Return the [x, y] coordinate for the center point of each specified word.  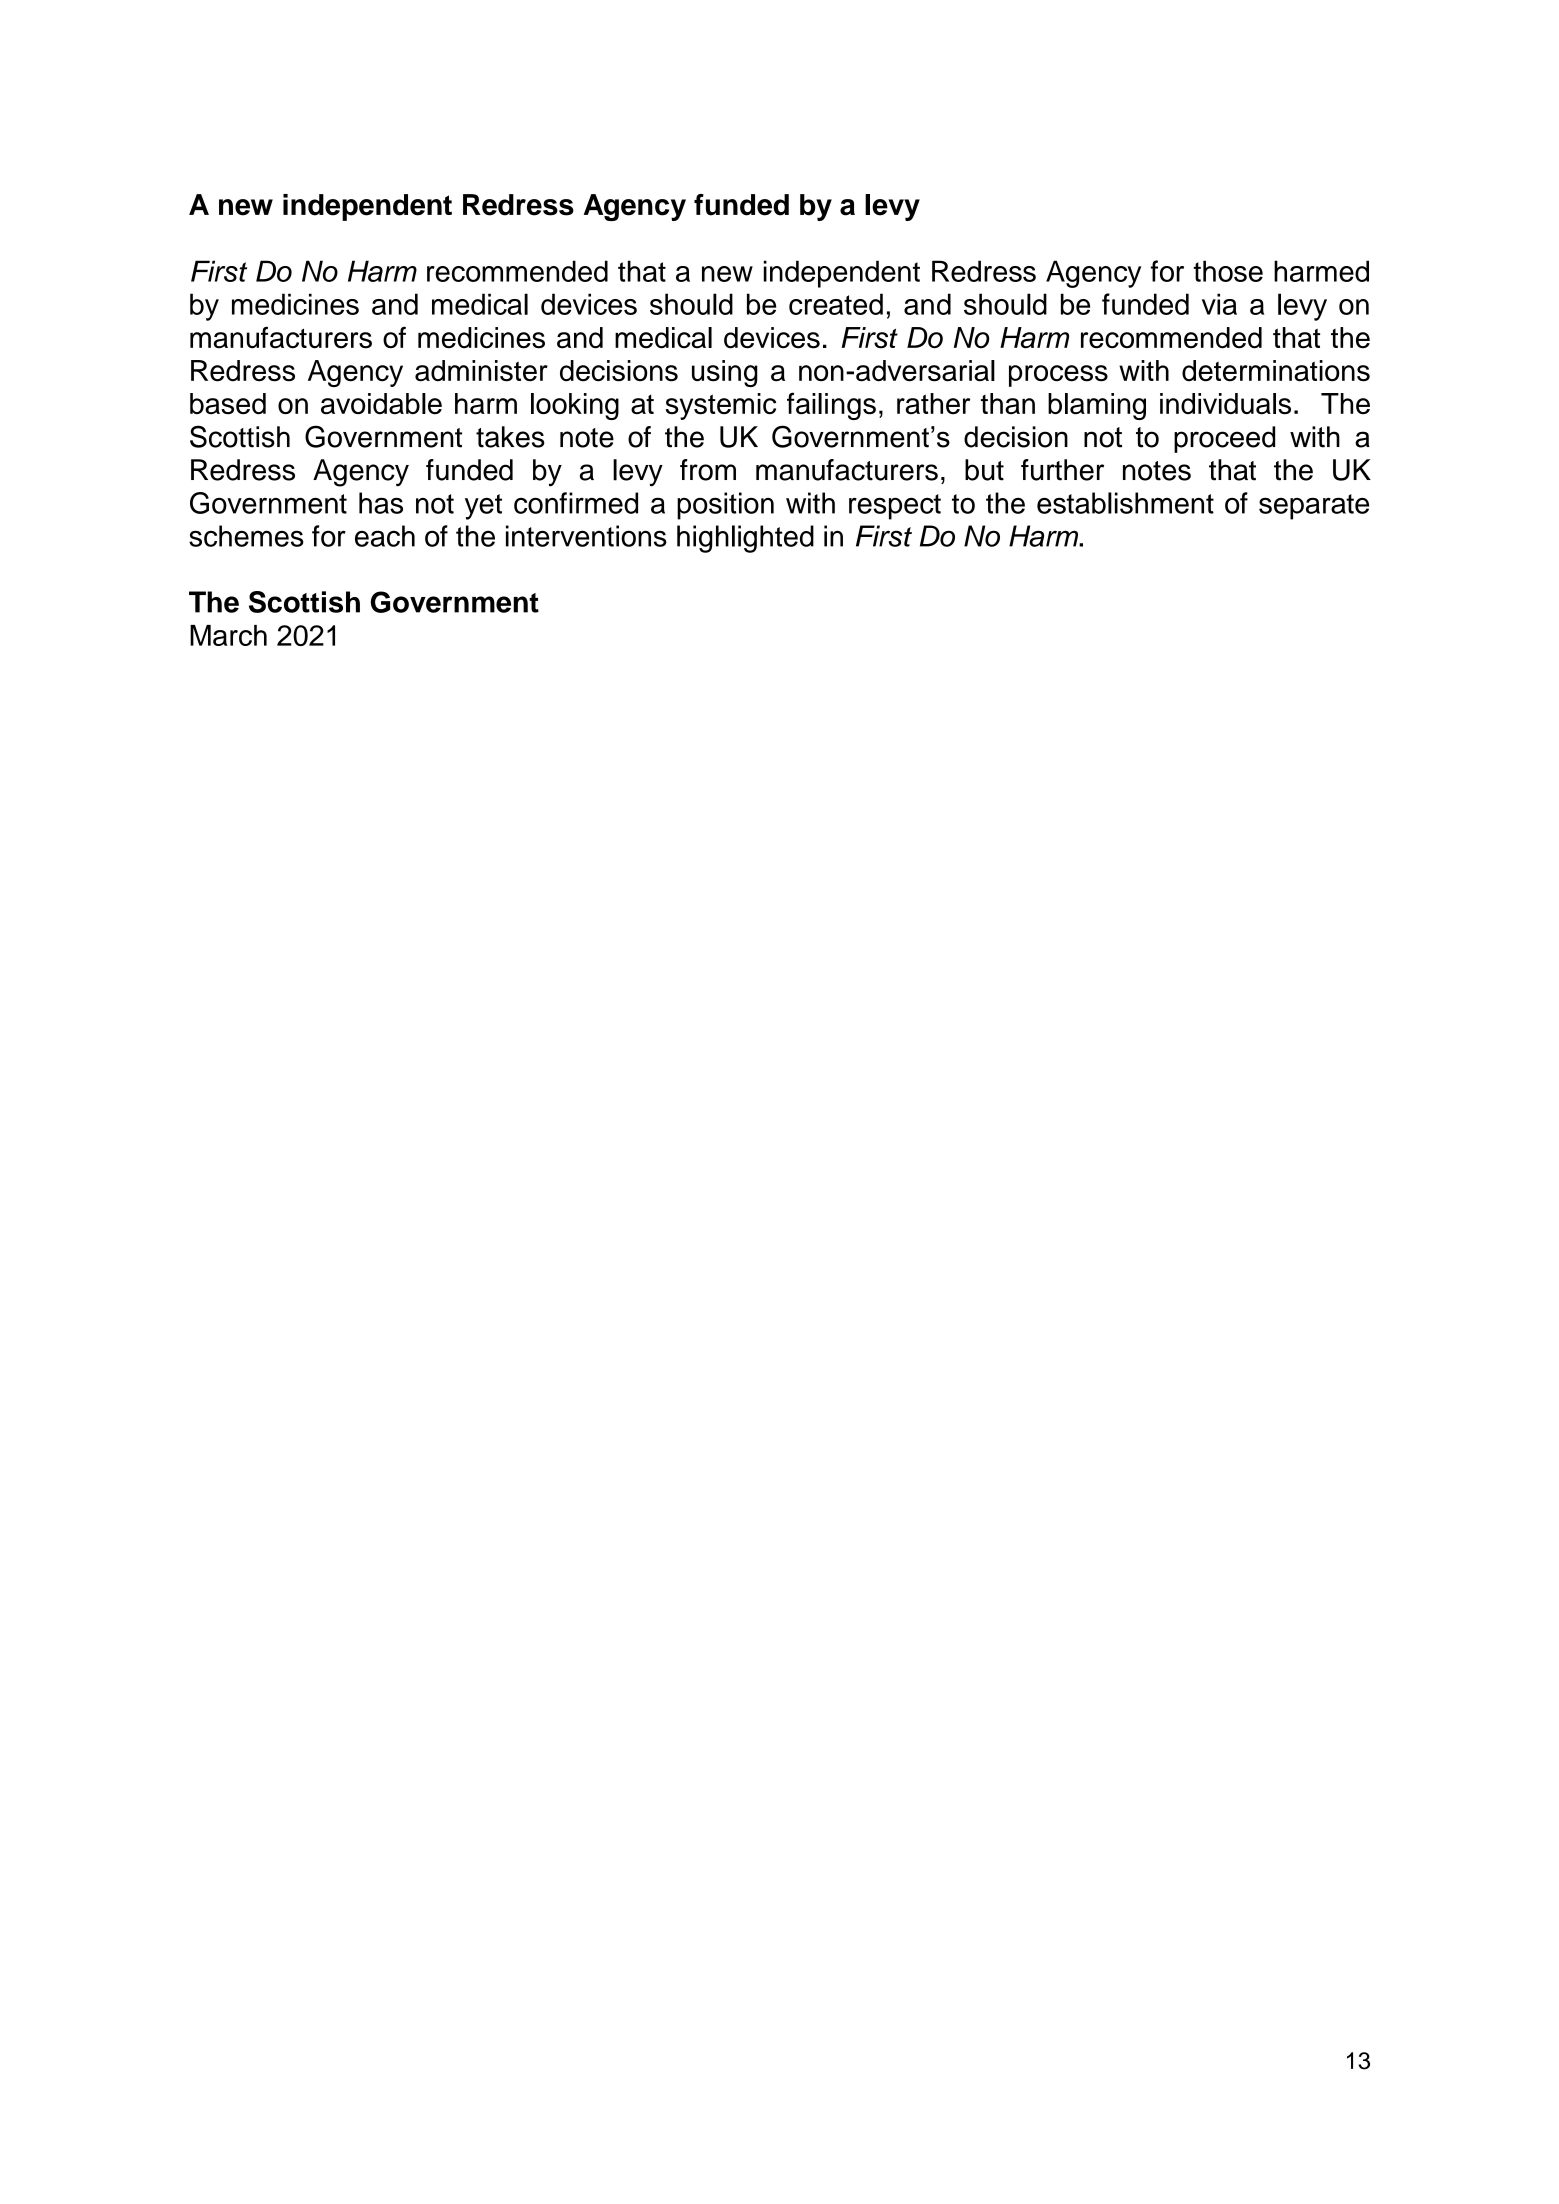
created [836, 304]
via [1219, 304]
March [228, 635]
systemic [721, 406]
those [1228, 271]
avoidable [381, 404]
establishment [1125, 503]
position [725, 506]
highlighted [745, 539]
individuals [1225, 404]
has [381, 503]
